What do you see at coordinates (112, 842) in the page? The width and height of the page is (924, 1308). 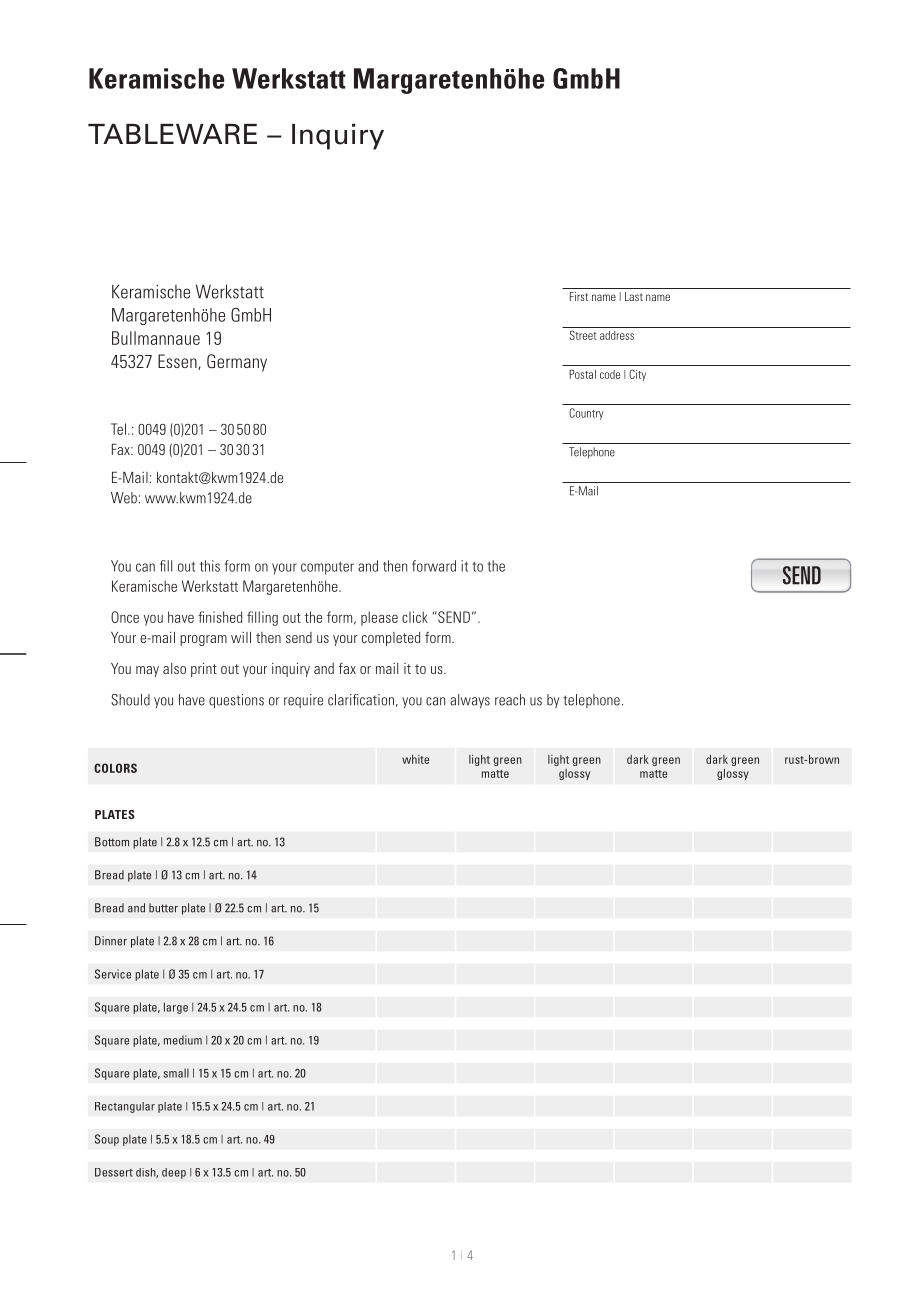 I see `Bottom` at bounding box center [112, 842].
